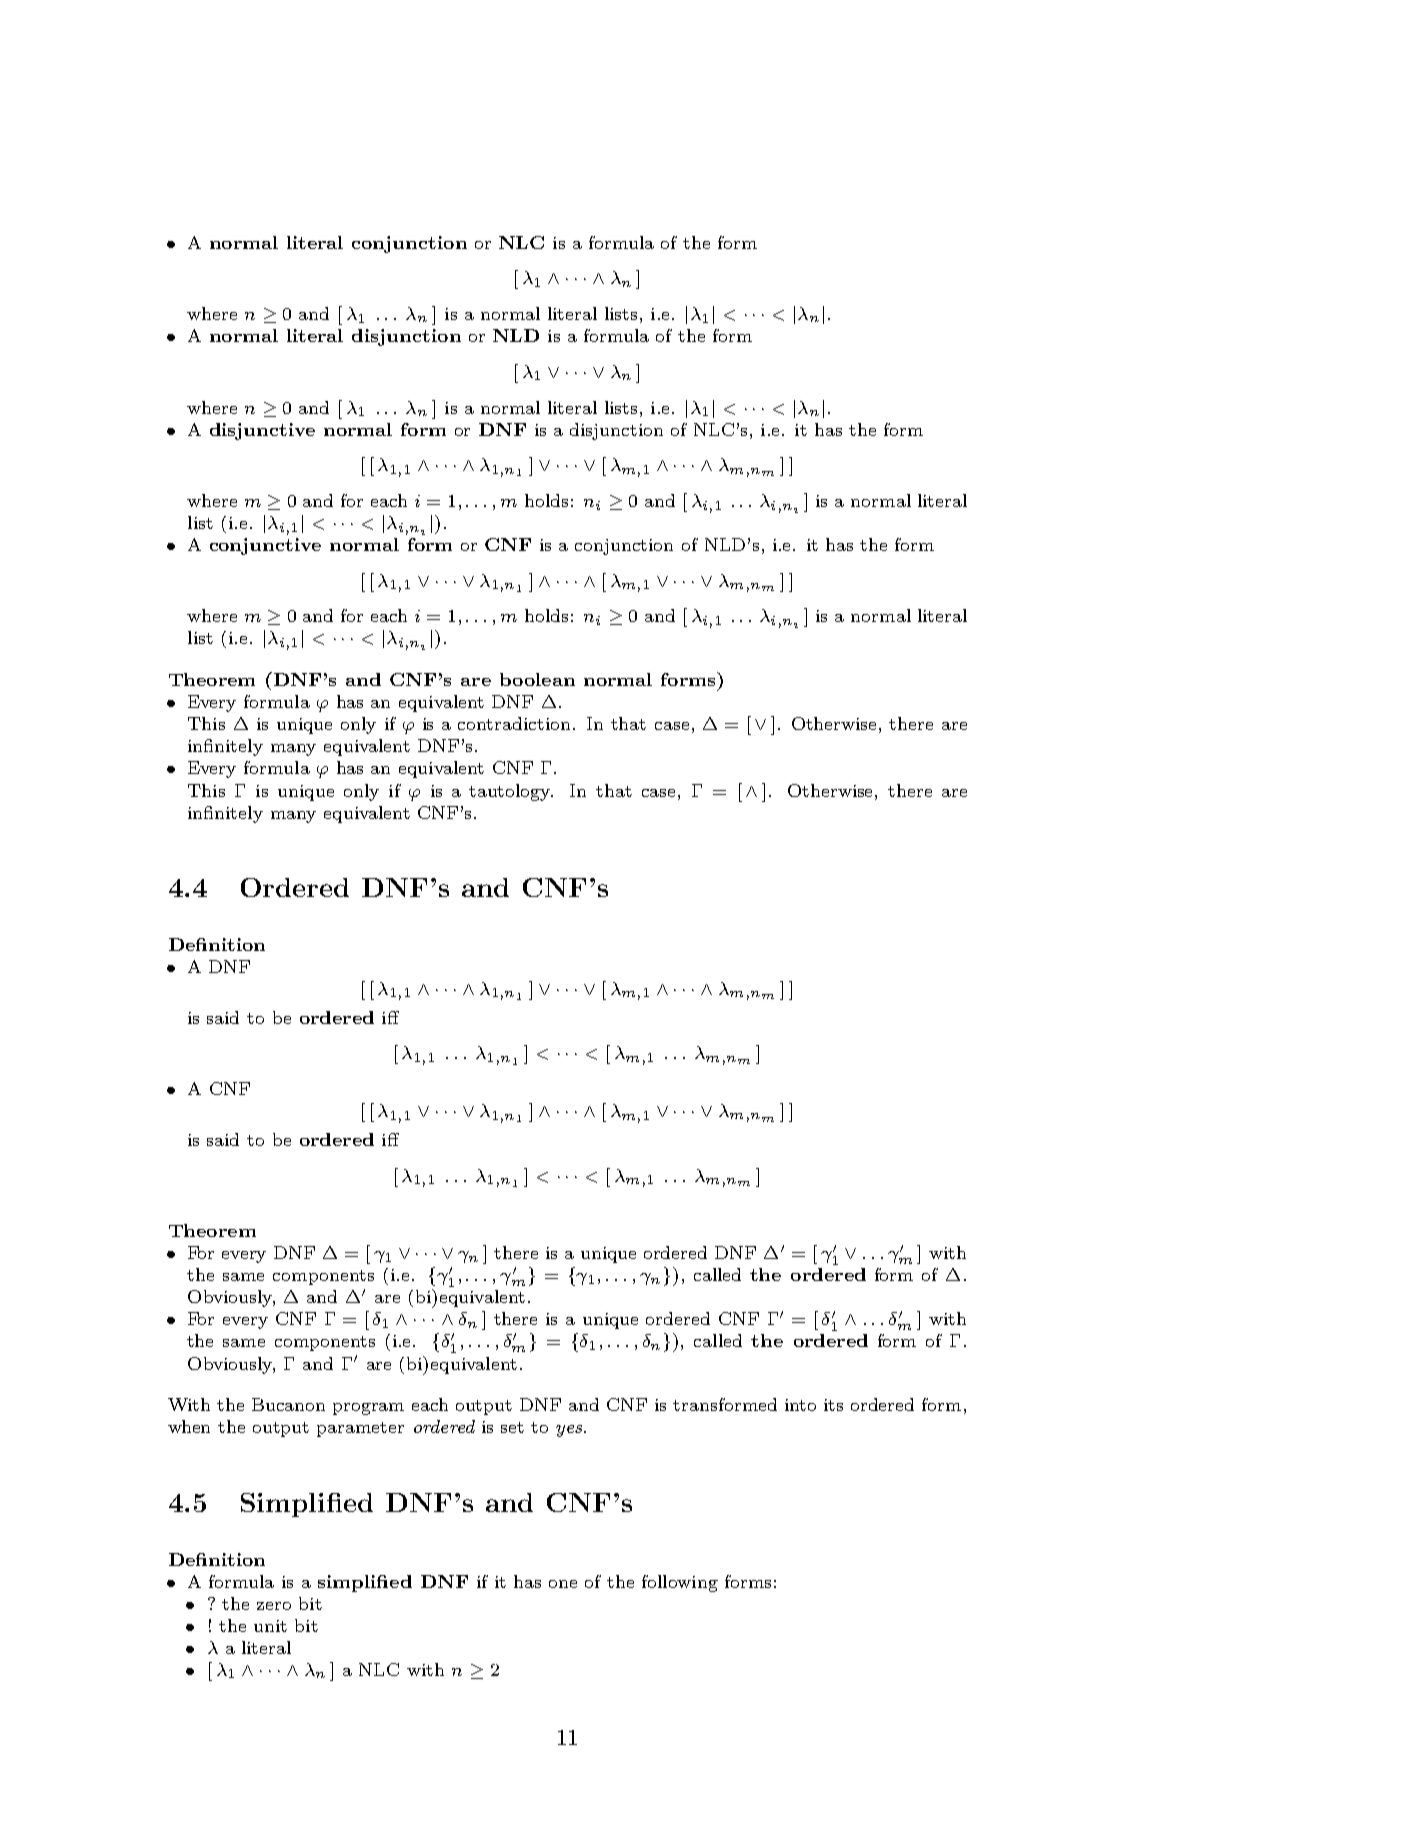 The height and width of the page is (1842, 1424). Describe the element at coordinates (262, 431) in the page. I see `disjunctive` at that location.
